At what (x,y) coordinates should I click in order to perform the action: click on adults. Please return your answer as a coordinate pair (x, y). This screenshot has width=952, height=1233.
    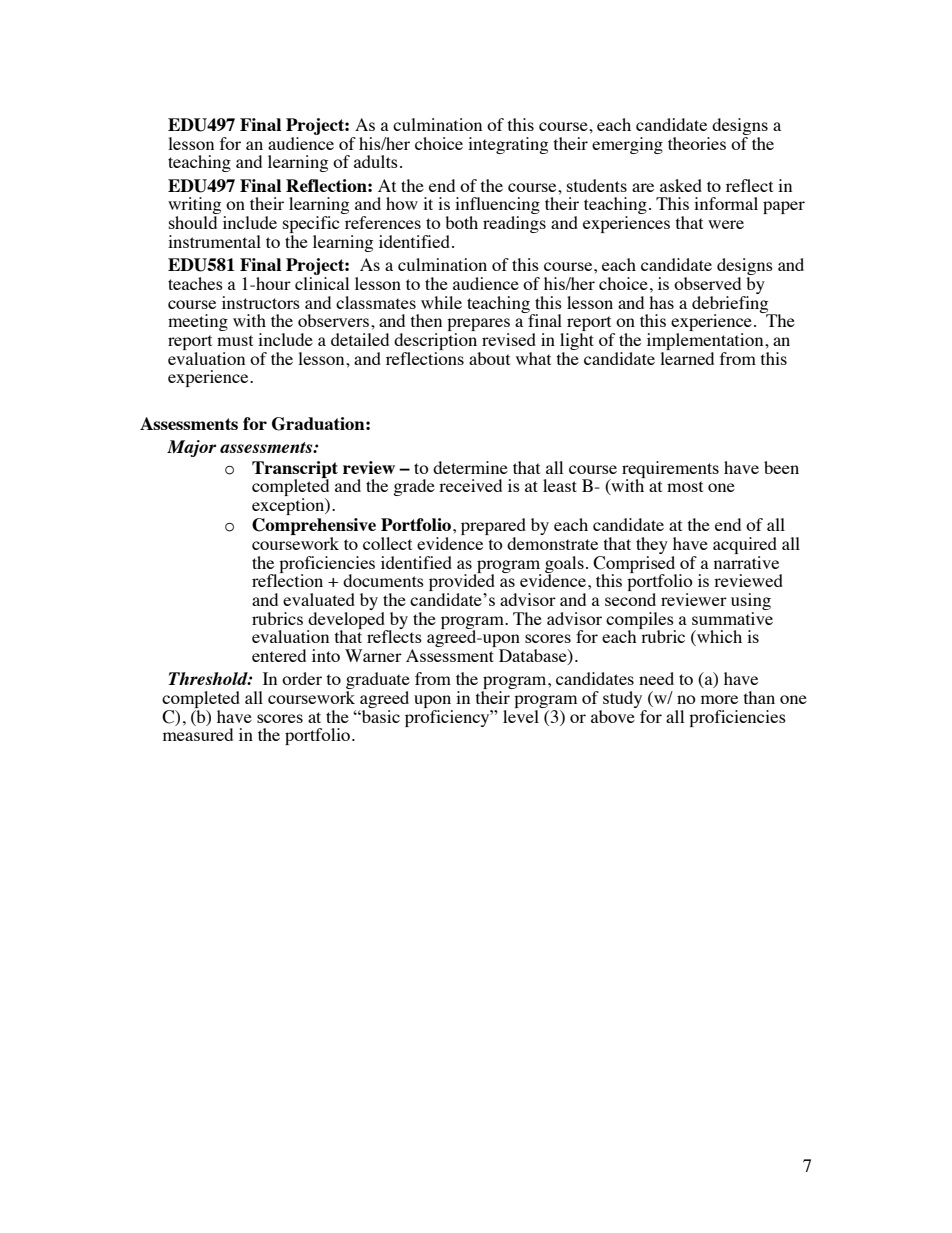
    Looking at the image, I should click on (376, 161).
